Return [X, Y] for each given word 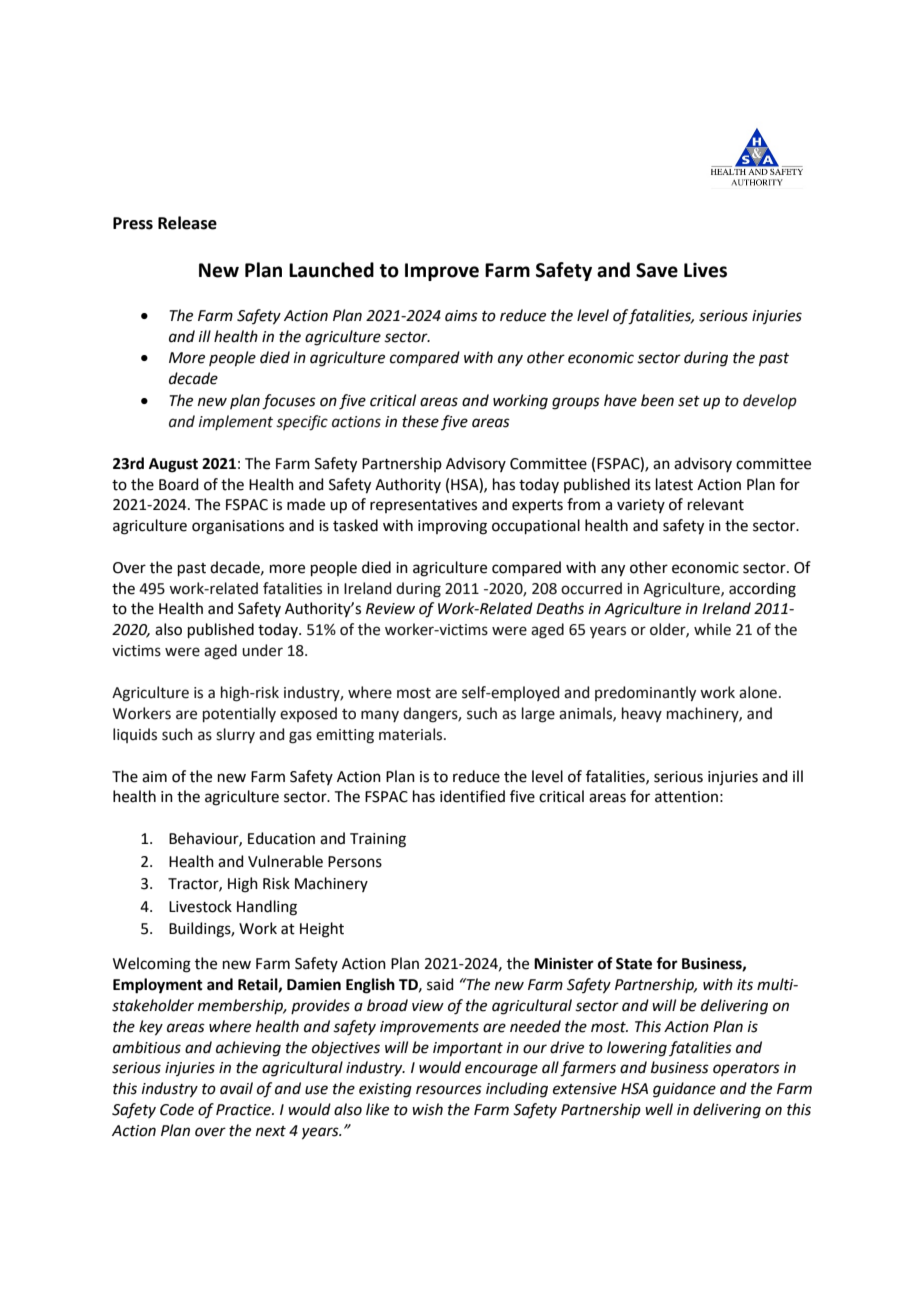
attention [686, 797]
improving [452, 527]
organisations [238, 527]
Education [281, 838]
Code [177, 1109]
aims [461, 316]
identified [472, 796]
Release [187, 223]
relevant [716, 504]
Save [657, 270]
